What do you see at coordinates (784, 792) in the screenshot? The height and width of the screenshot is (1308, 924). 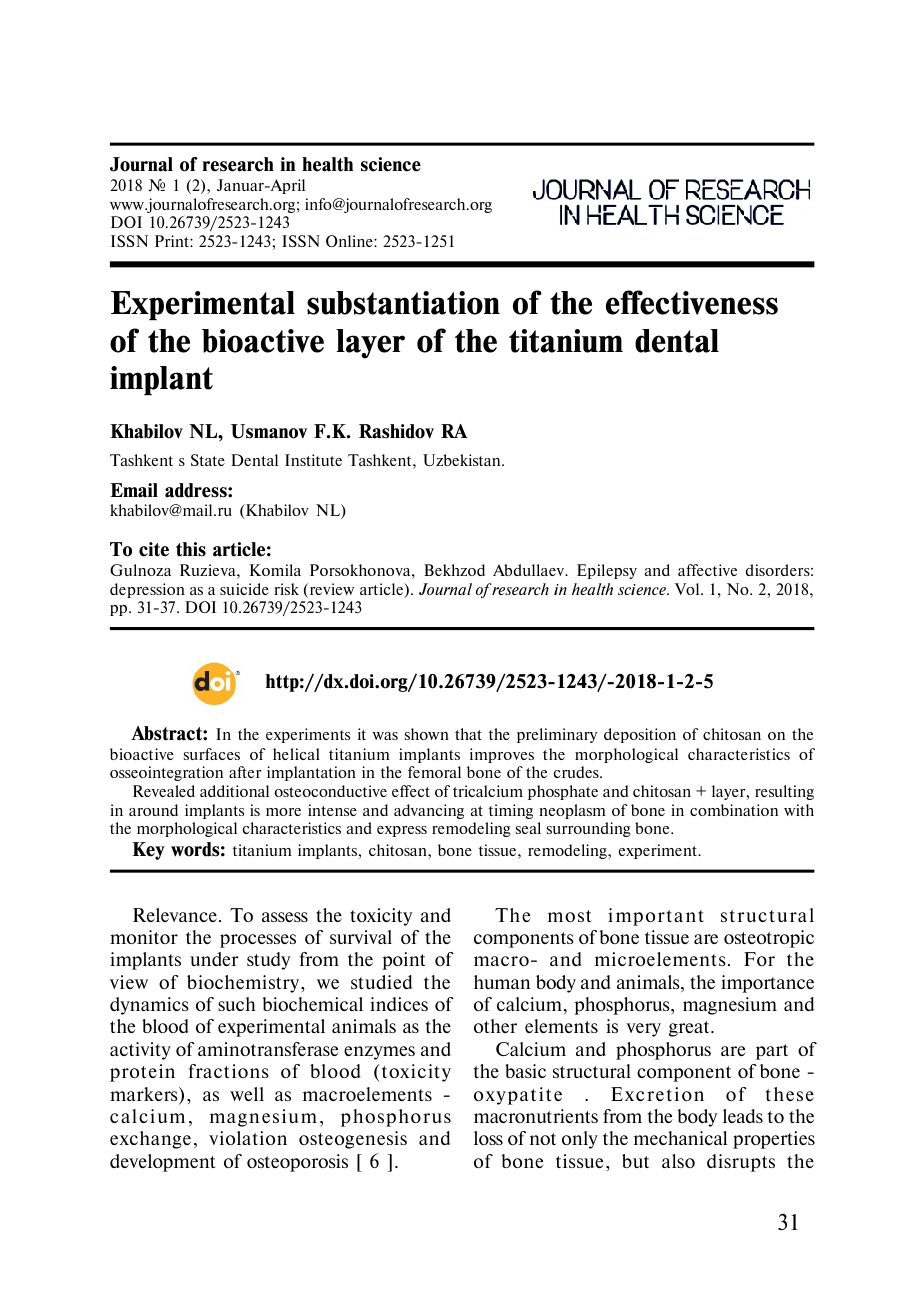 I see `resulting` at bounding box center [784, 792].
